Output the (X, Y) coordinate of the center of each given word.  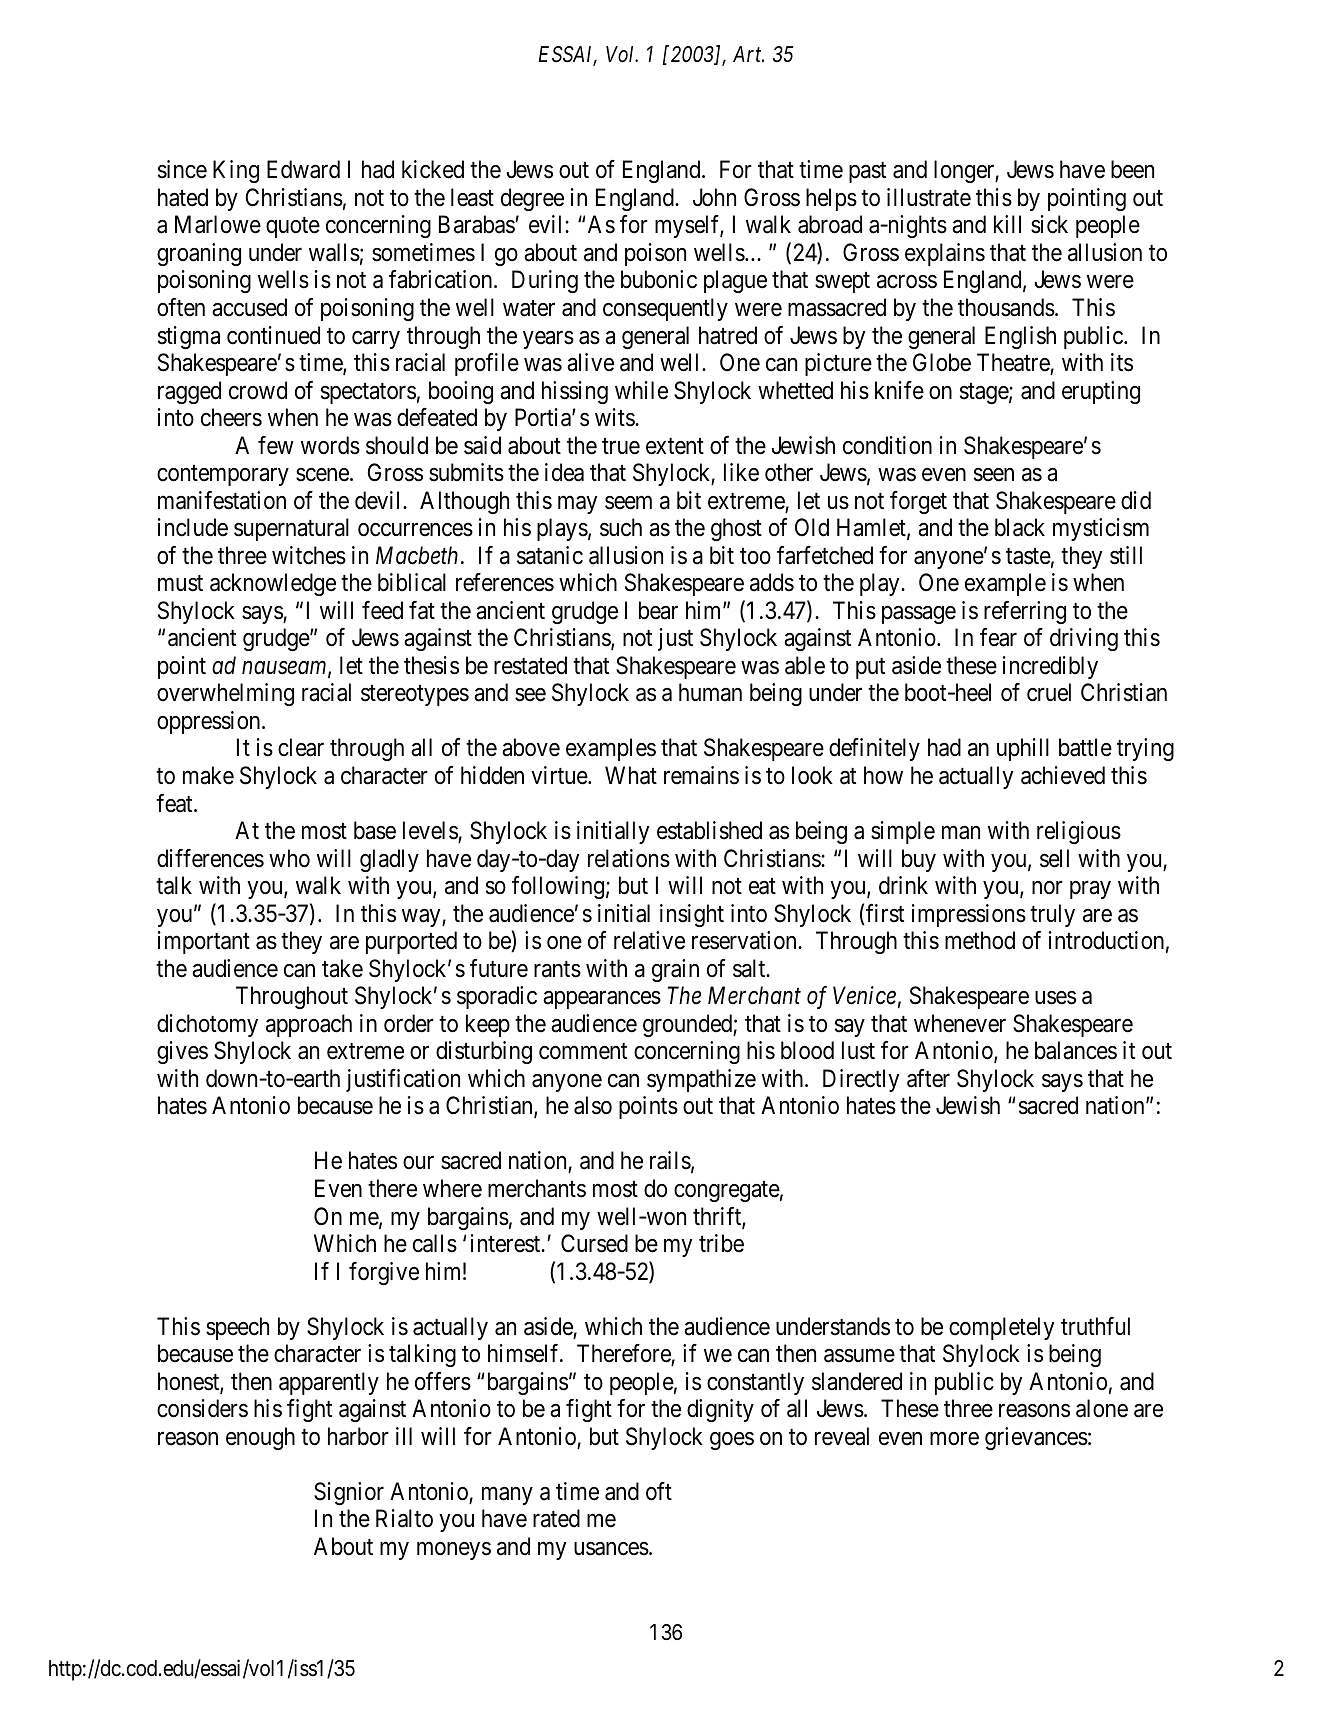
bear (658, 610)
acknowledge (273, 584)
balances (1076, 1050)
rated (556, 1518)
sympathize (701, 1080)
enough (260, 1438)
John (714, 197)
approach (309, 1025)
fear (998, 637)
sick (1049, 224)
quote (293, 228)
